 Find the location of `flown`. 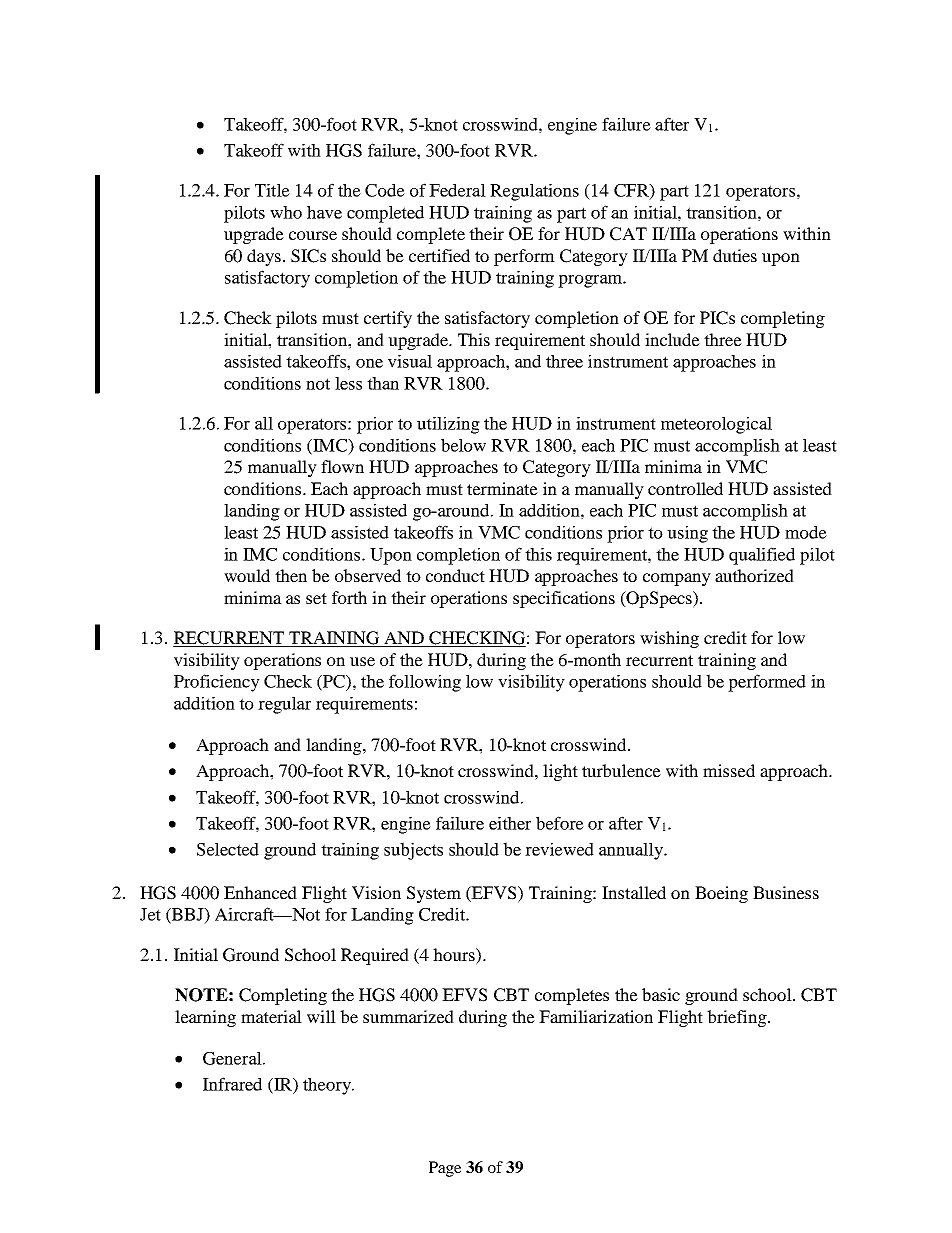

flown is located at coordinates (342, 466).
